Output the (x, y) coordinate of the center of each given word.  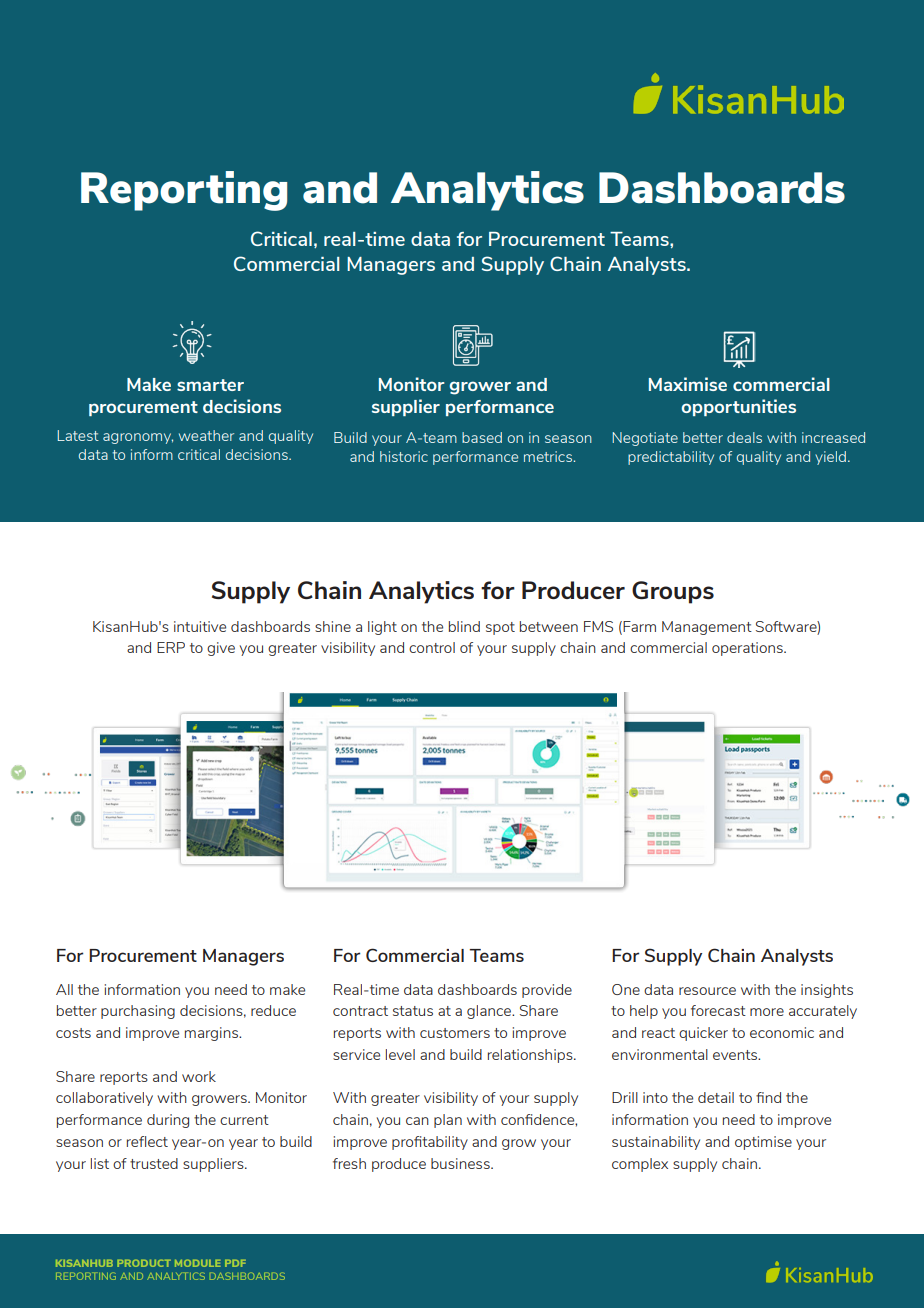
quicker (703, 1034)
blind (464, 626)
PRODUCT (144, 1263)
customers (455, 1033)
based (482, 437)
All (64, 989)
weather (206, 435)
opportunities (738, 407)
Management (707, 628)
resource (707, 991)
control (432, 647)
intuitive (200, 626)
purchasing (138, 1012)
